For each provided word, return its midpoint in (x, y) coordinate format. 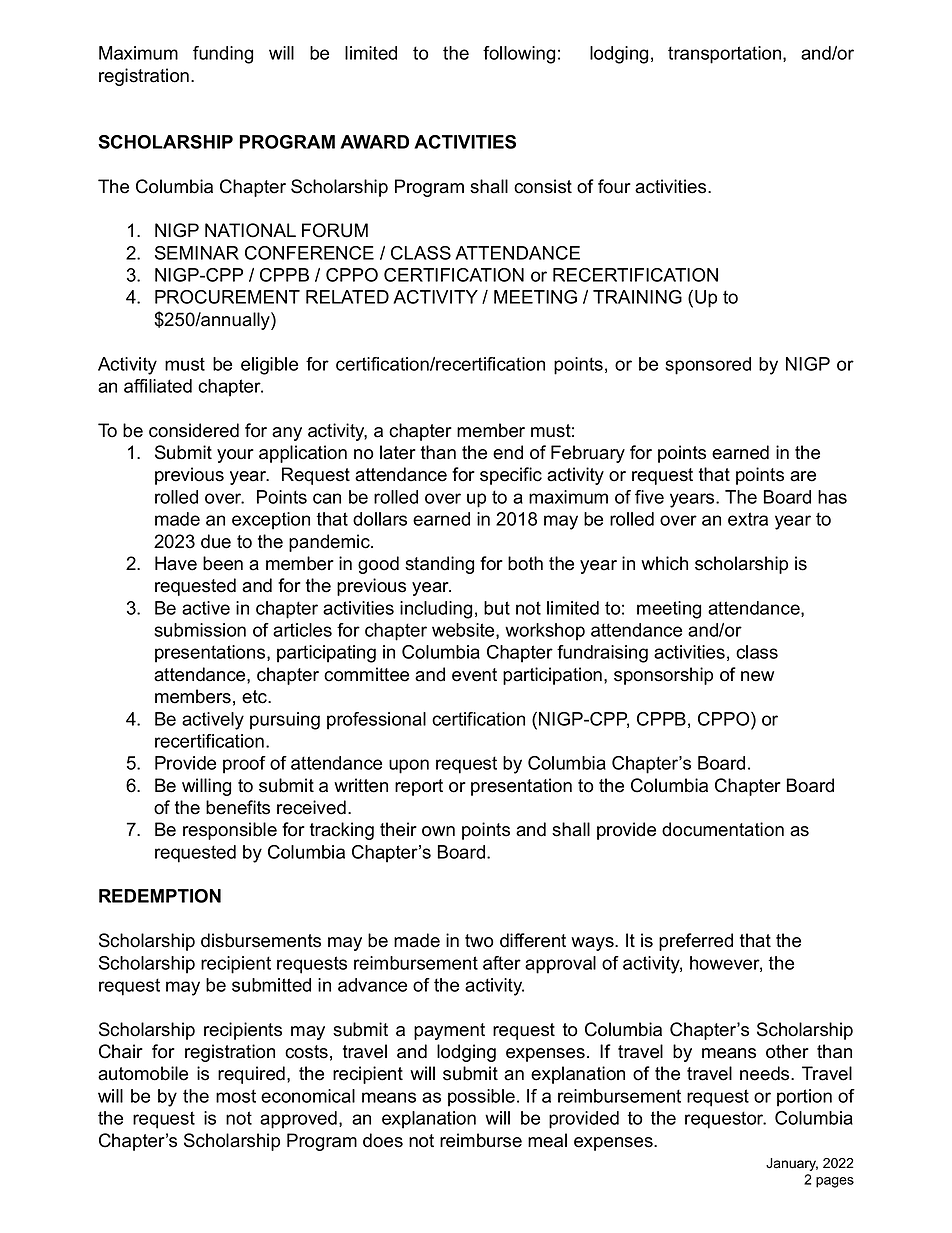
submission (200, 630)
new (757, 676)
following (519, 55)
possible (481, 1098)
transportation (726, 55)
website (464, 631)
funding (223, 55)
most (236, 1096)
